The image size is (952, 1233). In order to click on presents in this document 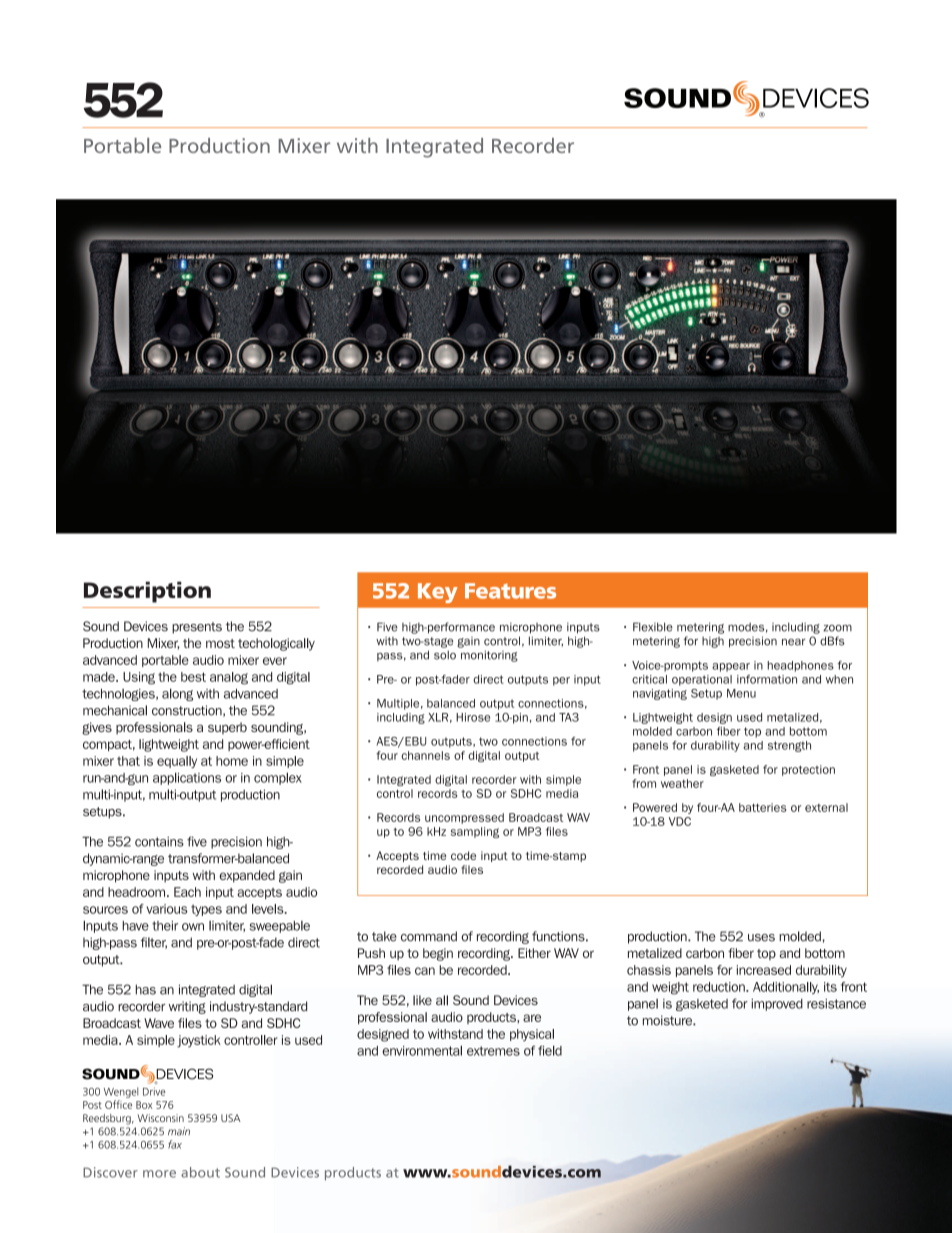, I will do `click(197, 628)`.
